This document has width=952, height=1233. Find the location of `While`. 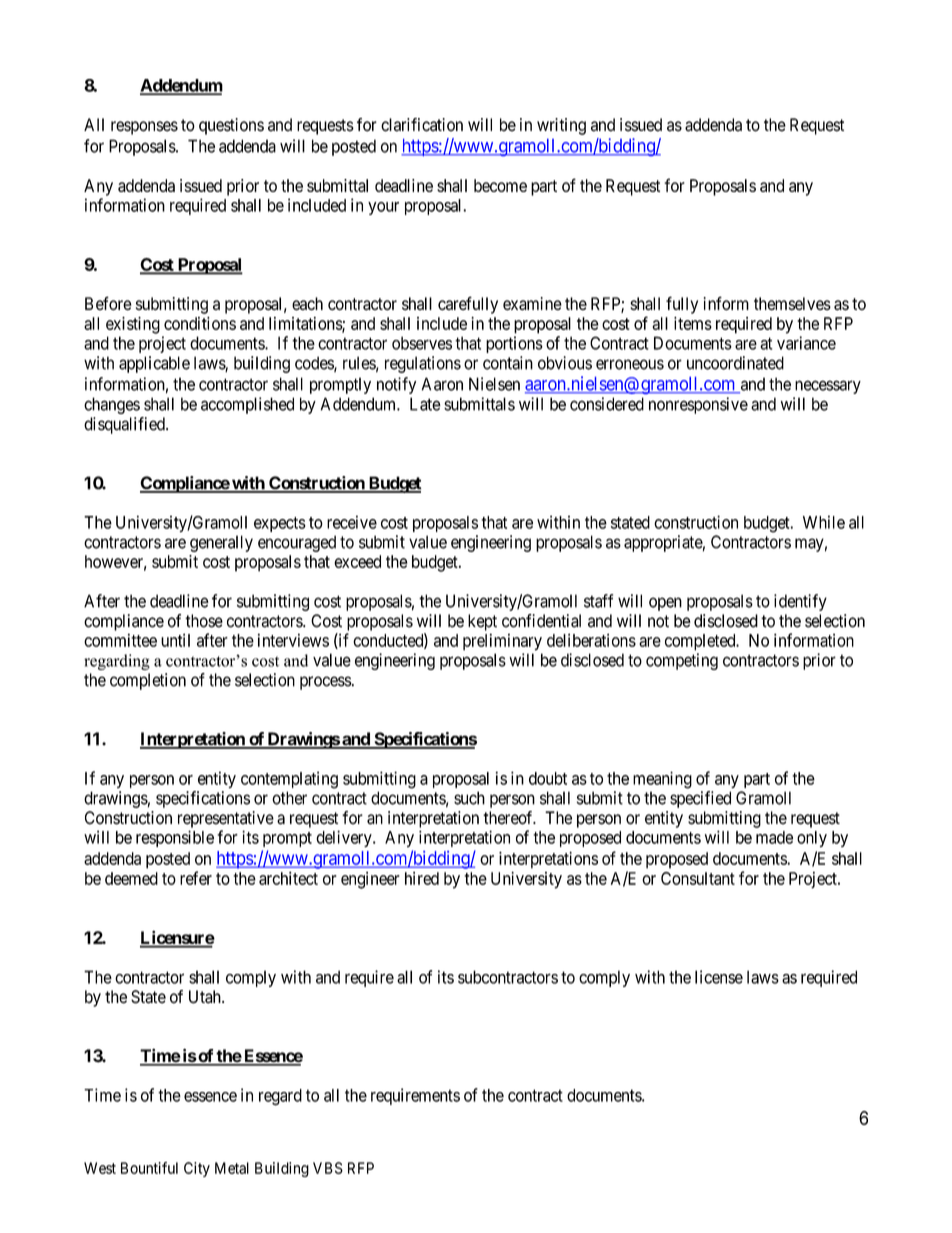

While is located at coordinates (824, 522).
